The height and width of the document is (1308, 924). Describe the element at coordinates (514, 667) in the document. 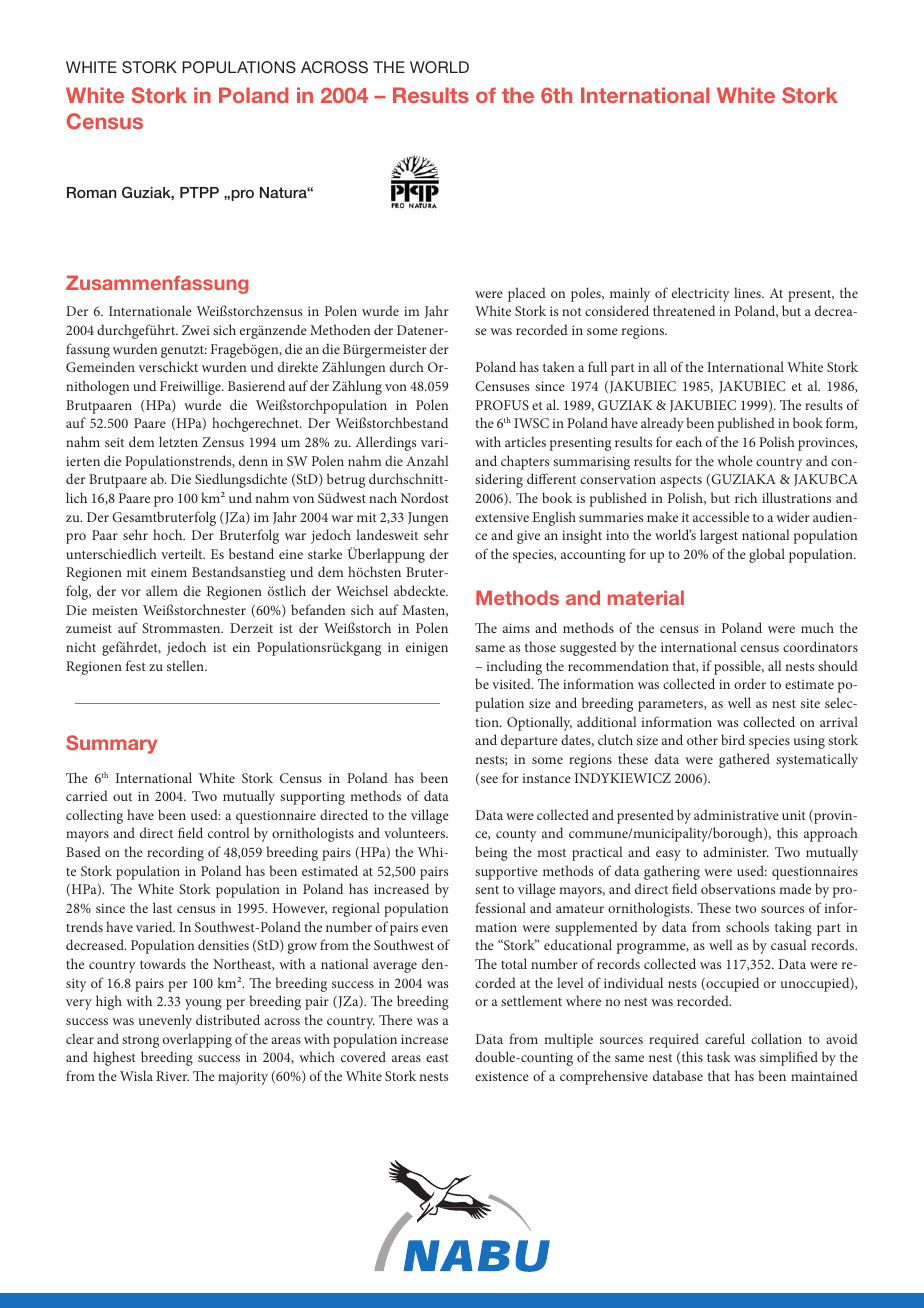

I see `including` at that location.
